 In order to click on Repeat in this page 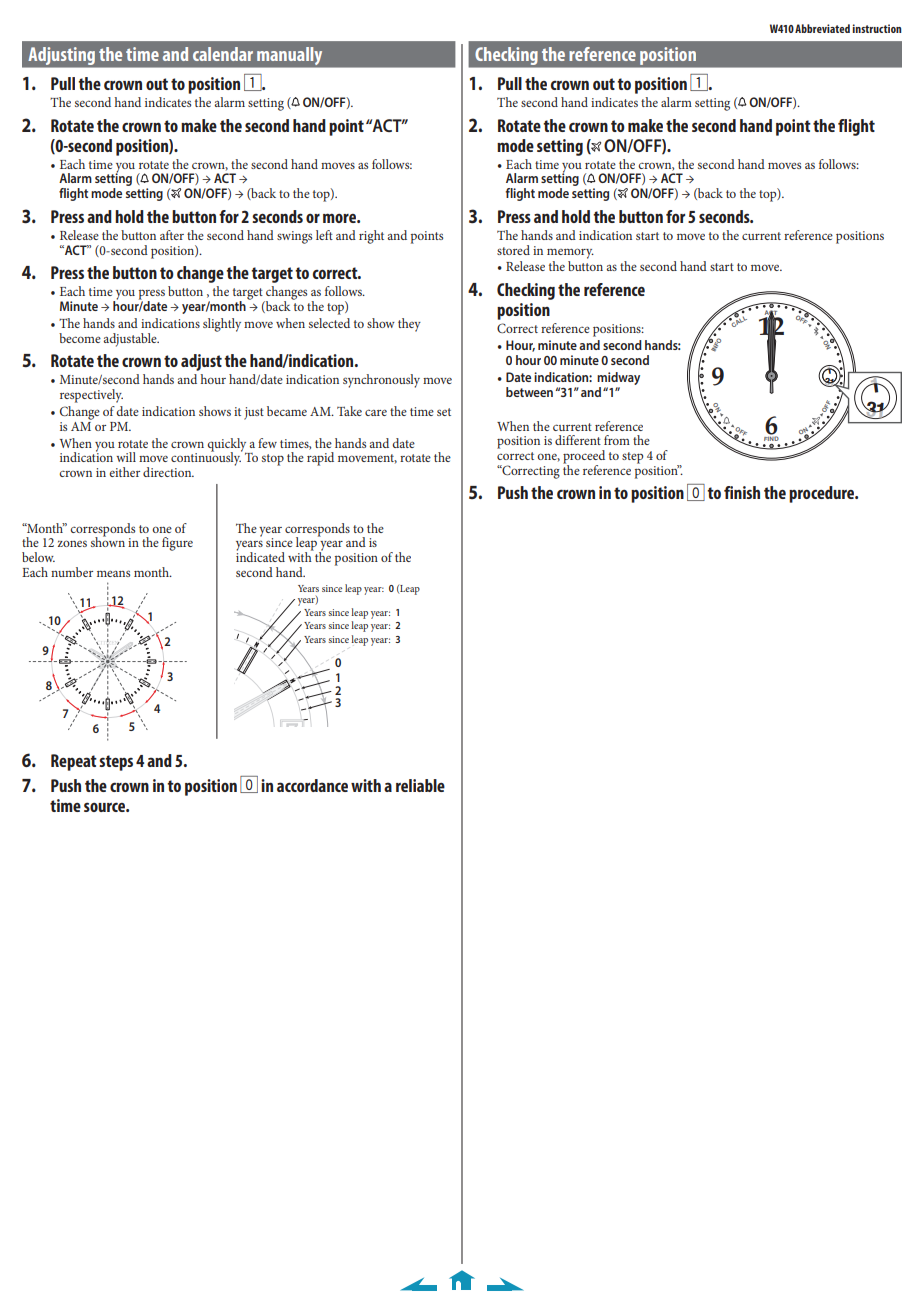, I will do `click(74, 762)`.
